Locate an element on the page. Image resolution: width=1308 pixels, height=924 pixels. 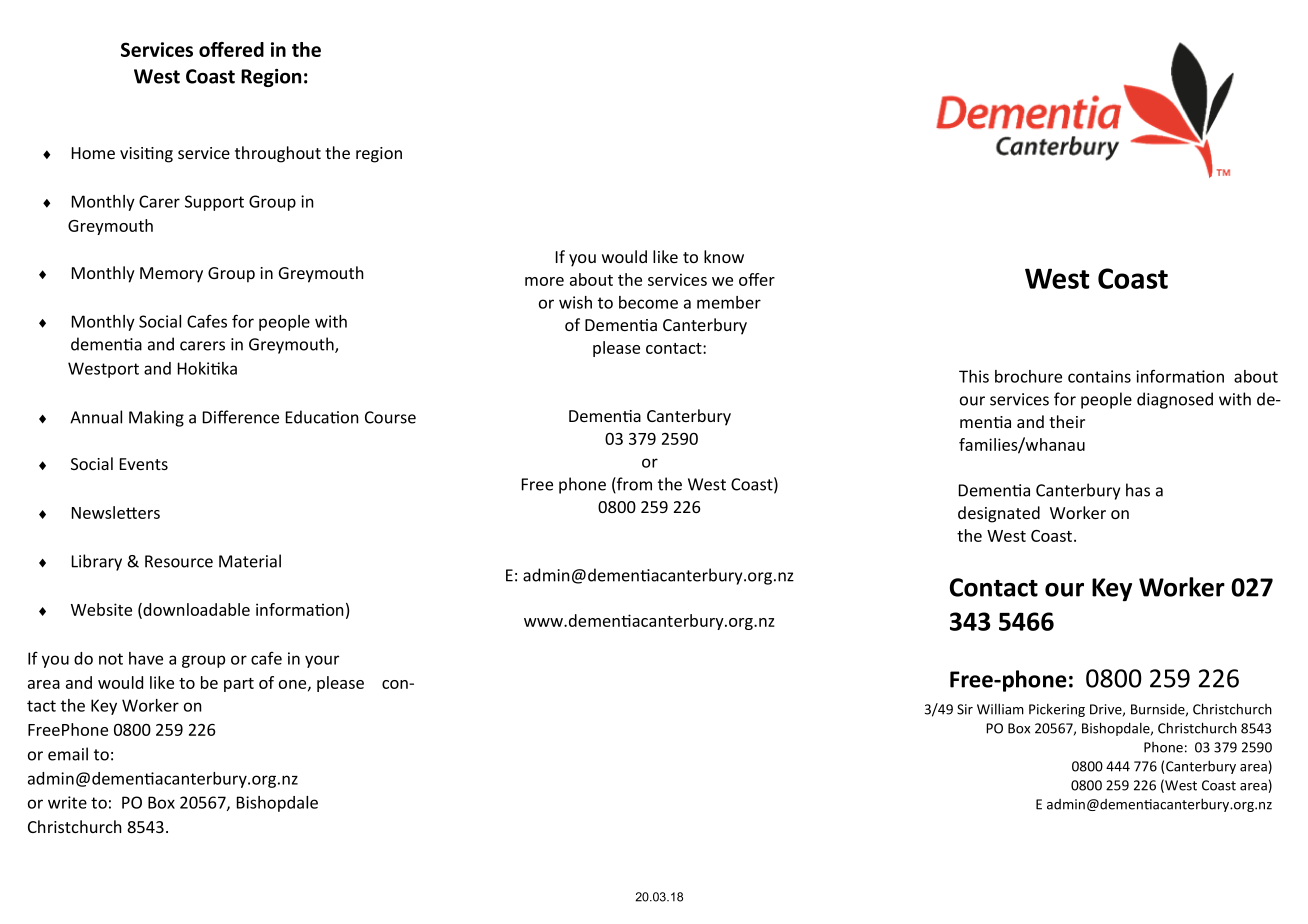
have is located at coordinates (146, 658).
